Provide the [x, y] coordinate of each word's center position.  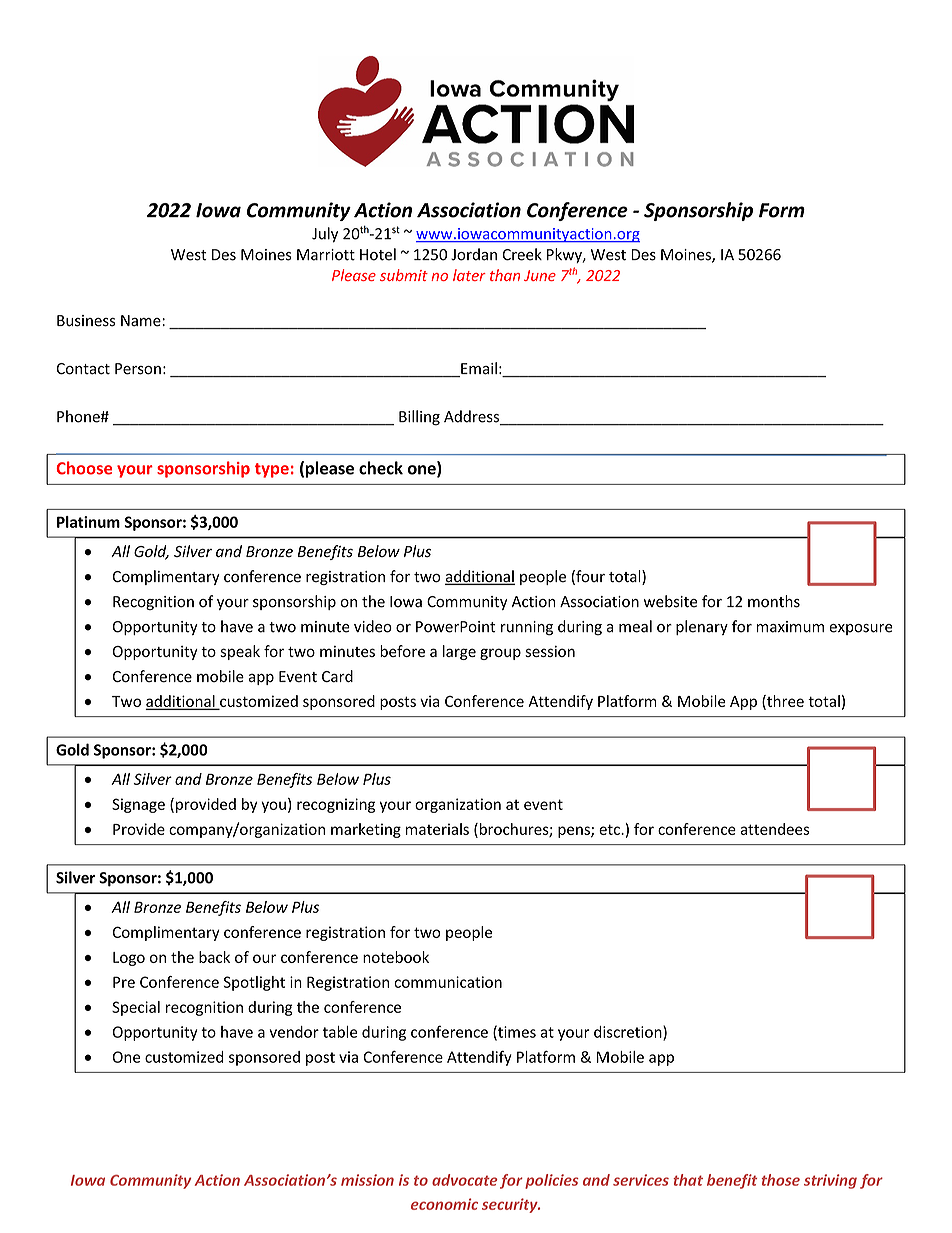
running [527, 628]
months [774, 601]
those [780, 1180]
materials [437, 829]
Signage [138, 805]
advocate [465, 1180]
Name [142, 321]
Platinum [88, 522]
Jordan [474, 254]
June [540, 275]
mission [367, 1180]
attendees [775, 829]
